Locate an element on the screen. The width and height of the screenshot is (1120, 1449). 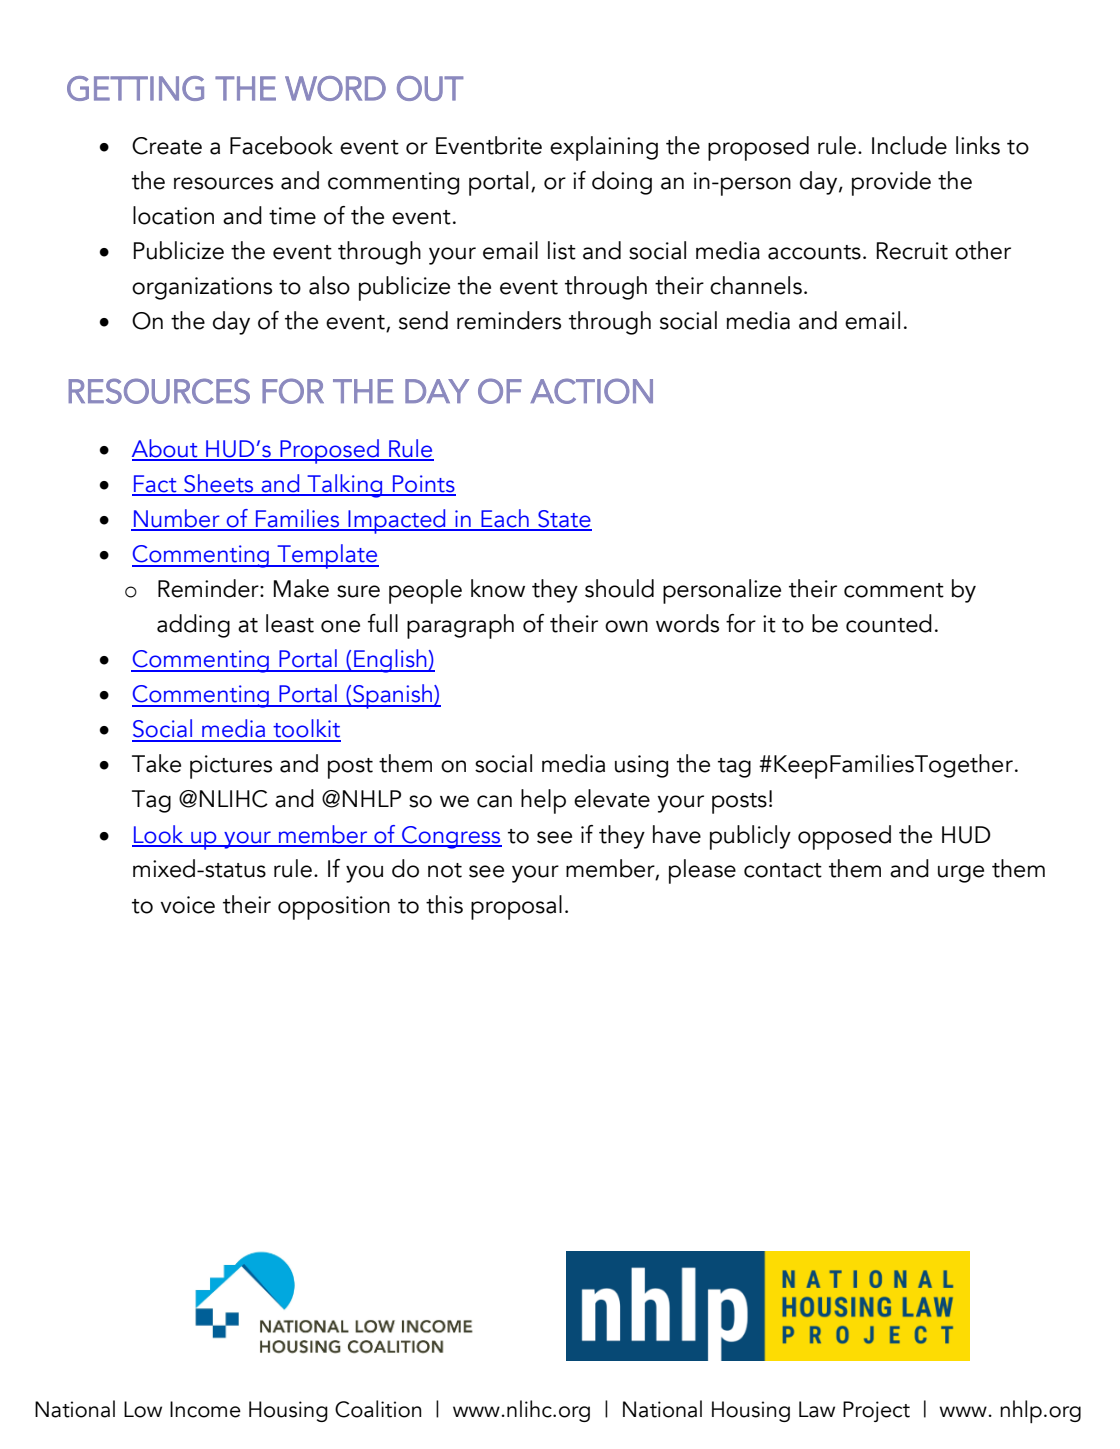
explaining is located at coordinates (604, 148).
